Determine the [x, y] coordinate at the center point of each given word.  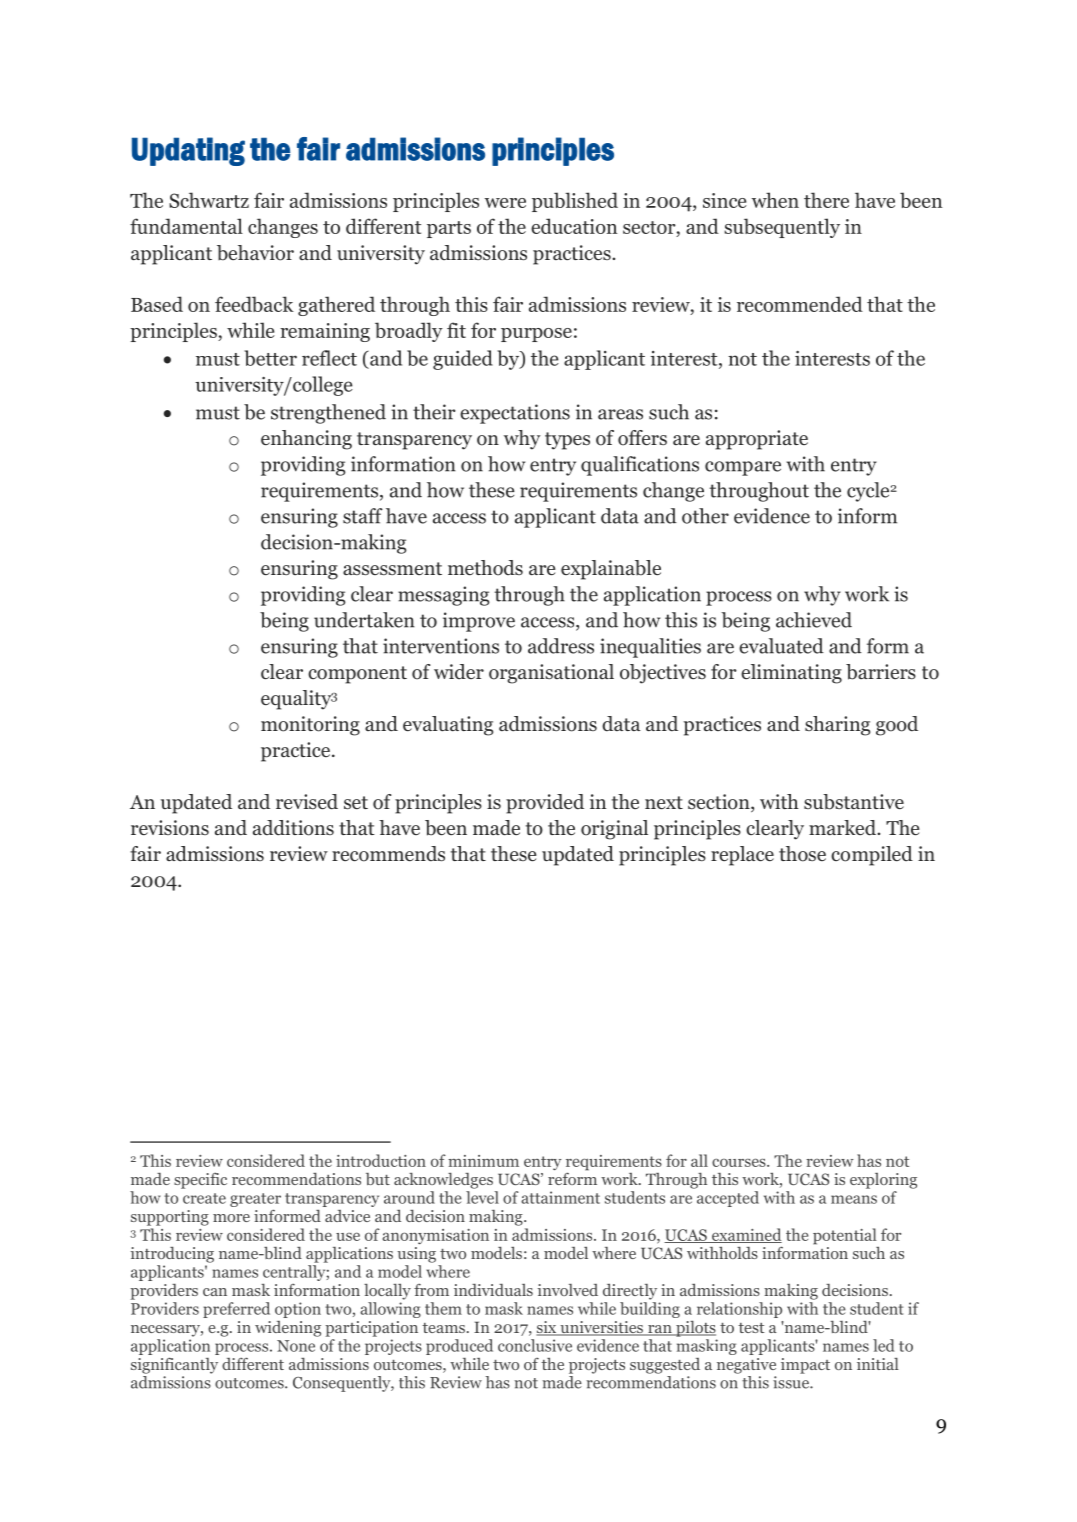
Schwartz [209, 200]
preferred [236, 1310]
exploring [883, 1181]
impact [805, 1366]
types [567, 441]
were [505, 203]
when [775, 200]
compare [743, 468]
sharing [837, 726]
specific [200, 1180]
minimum [483, 1161]
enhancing [306, 440]
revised [307, 802]
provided [545, 804]
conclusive [535, 1345]
